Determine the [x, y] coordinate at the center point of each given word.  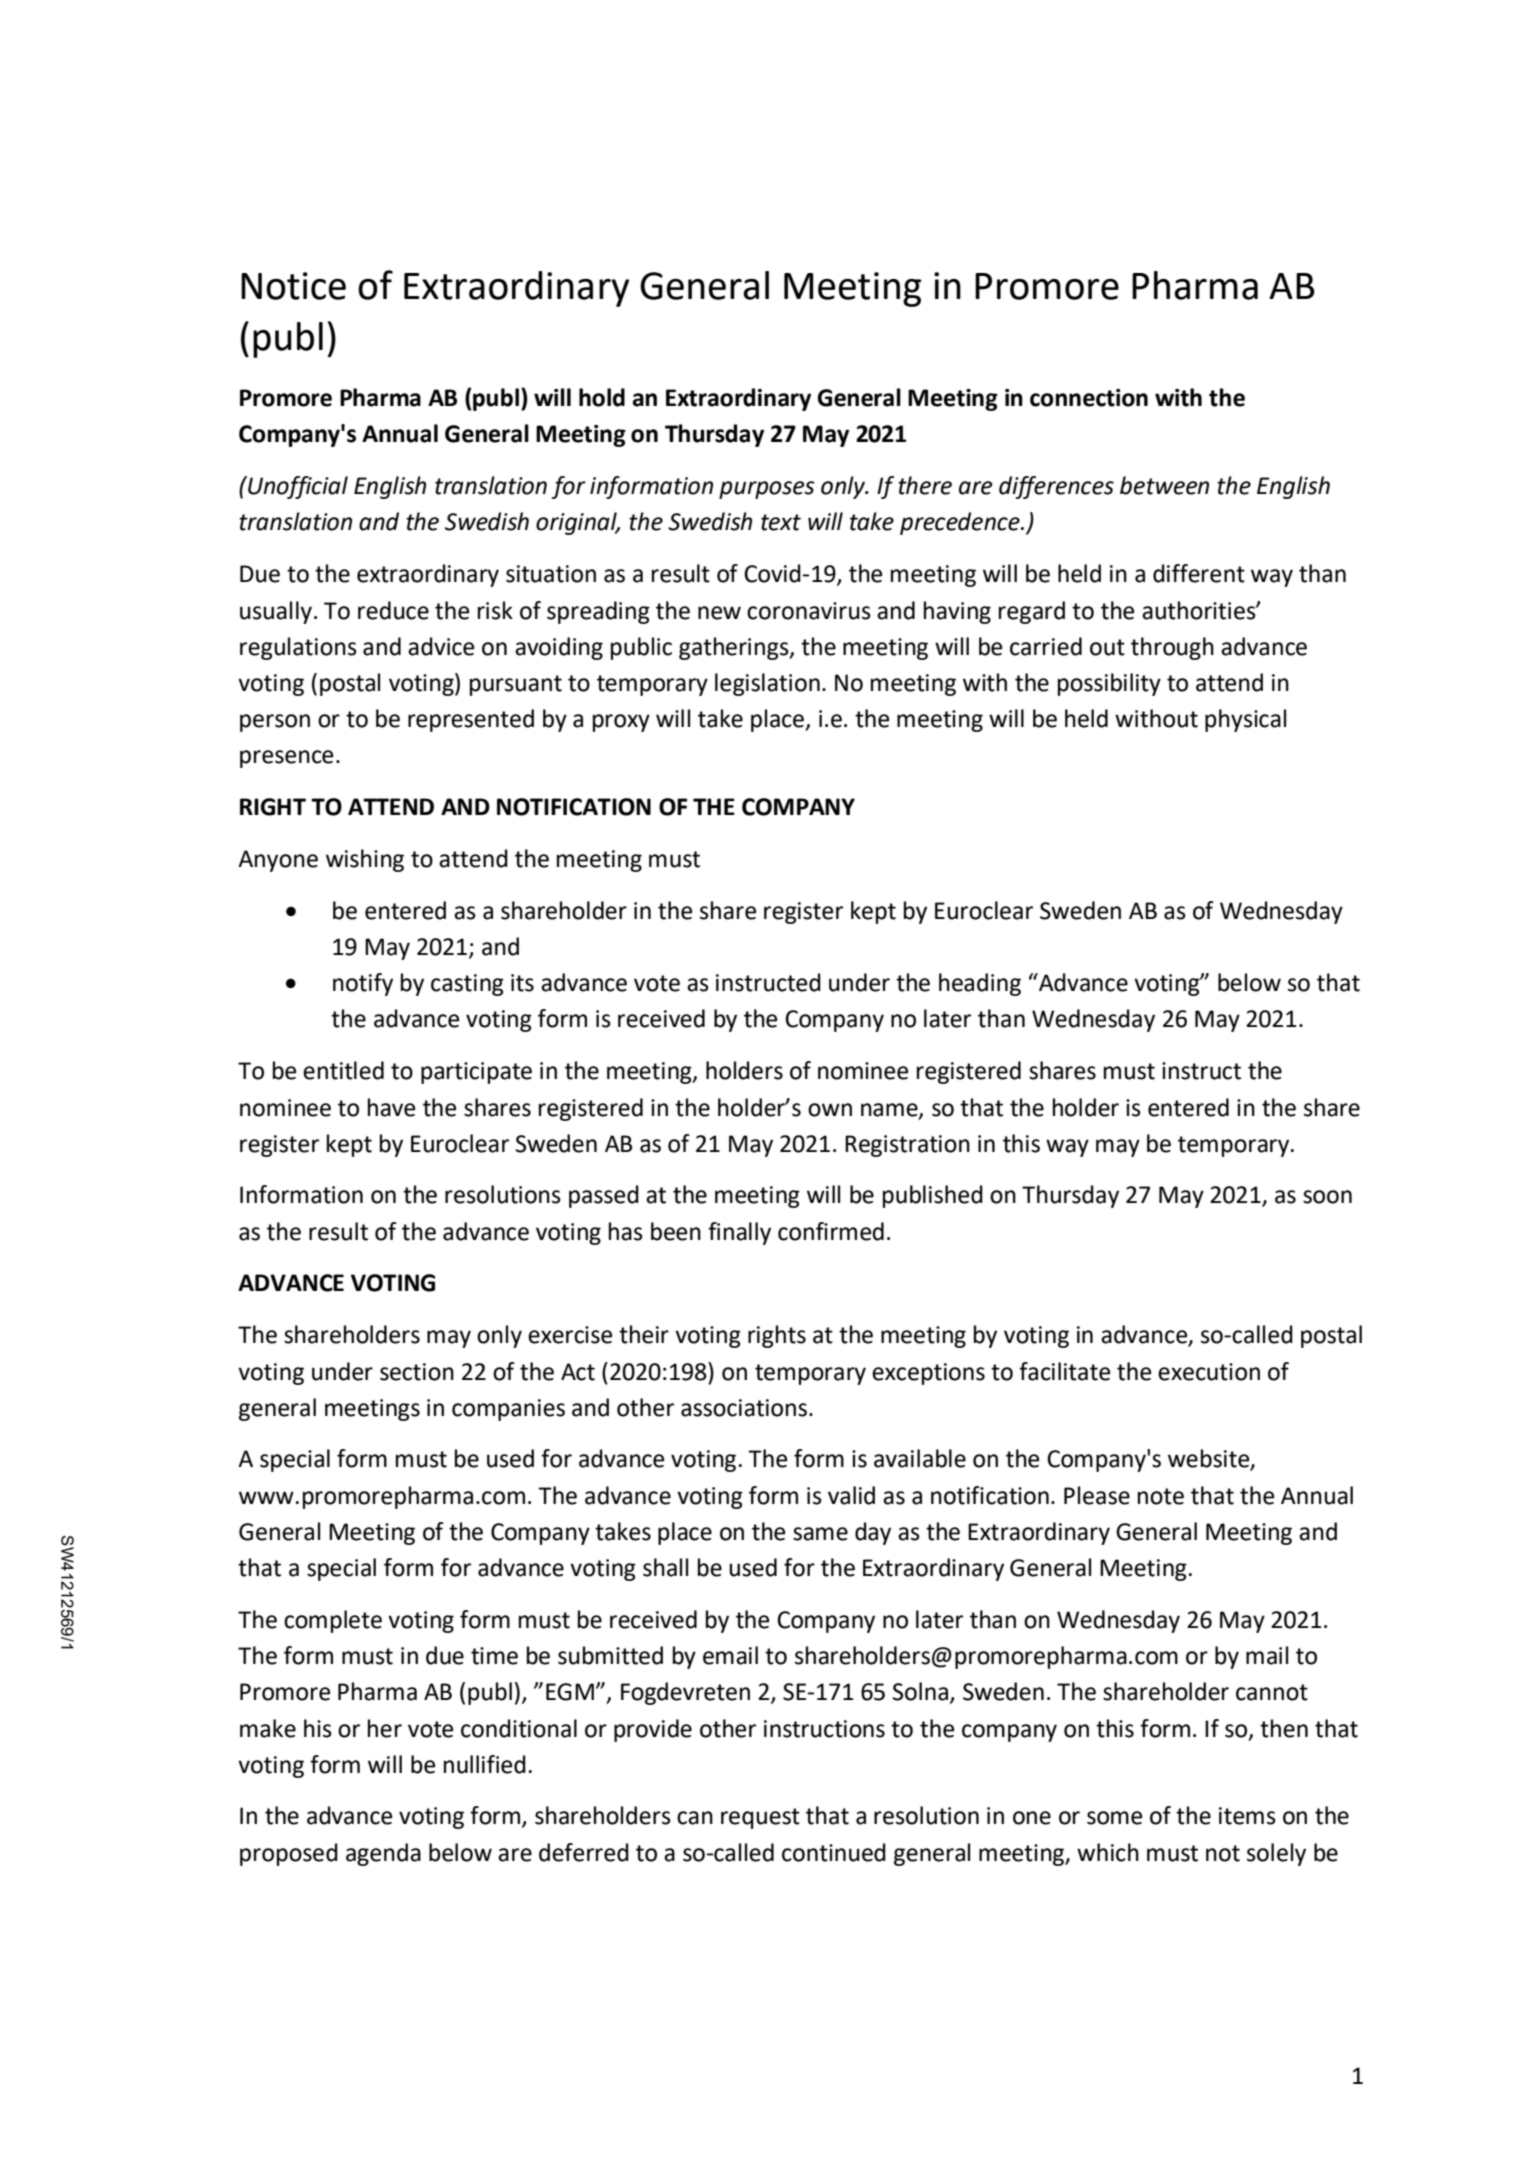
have [391, 1107]
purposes [767, 490]
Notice [293, 286]
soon [1327, 1197]
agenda [383, 1854]
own [830, 1110]
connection [1089, 398]
